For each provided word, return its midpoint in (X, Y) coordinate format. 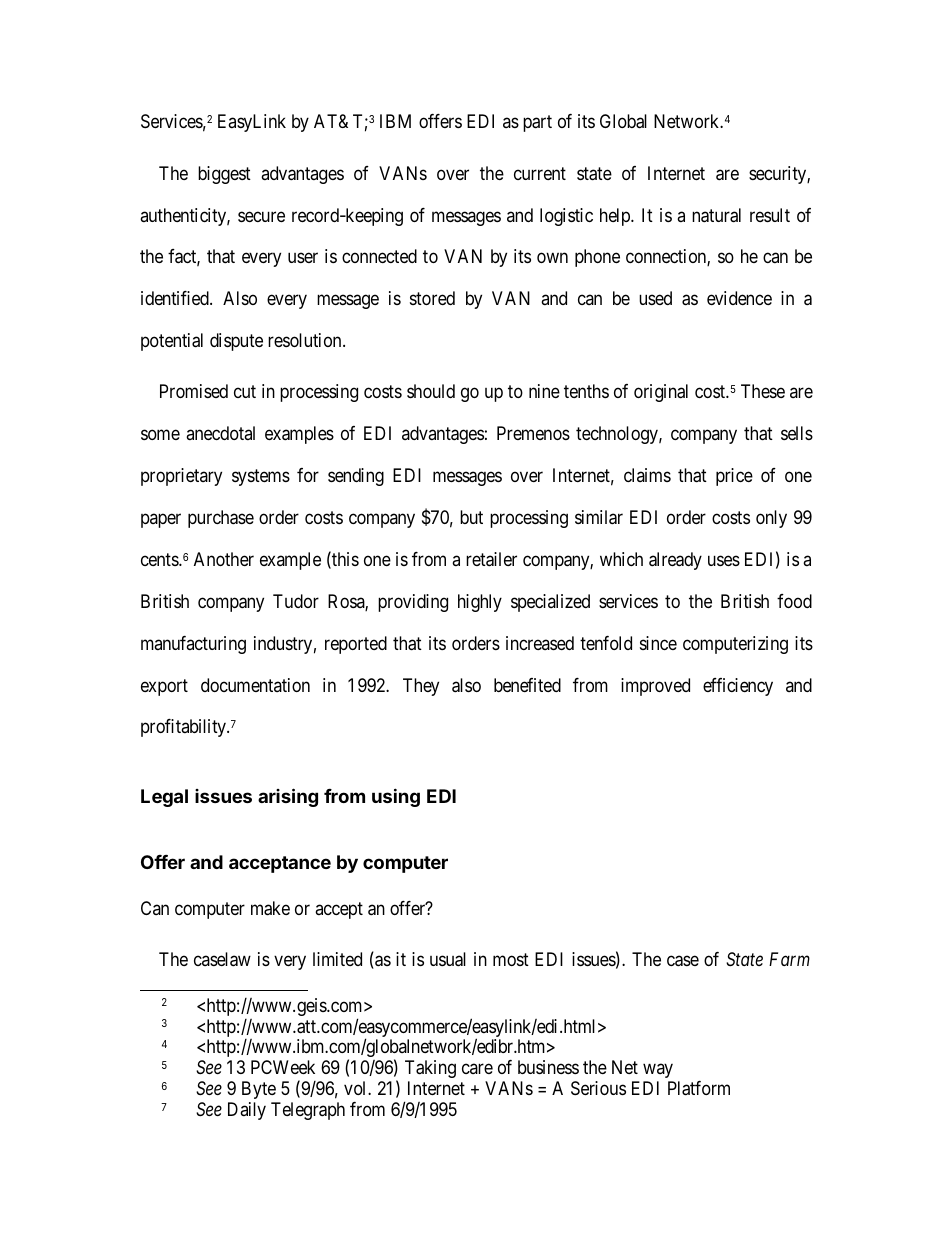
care (477, 1069)
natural (716, 215)
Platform (699, 1088)
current (540, 173)
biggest (224, 175)
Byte (259, 1090)
